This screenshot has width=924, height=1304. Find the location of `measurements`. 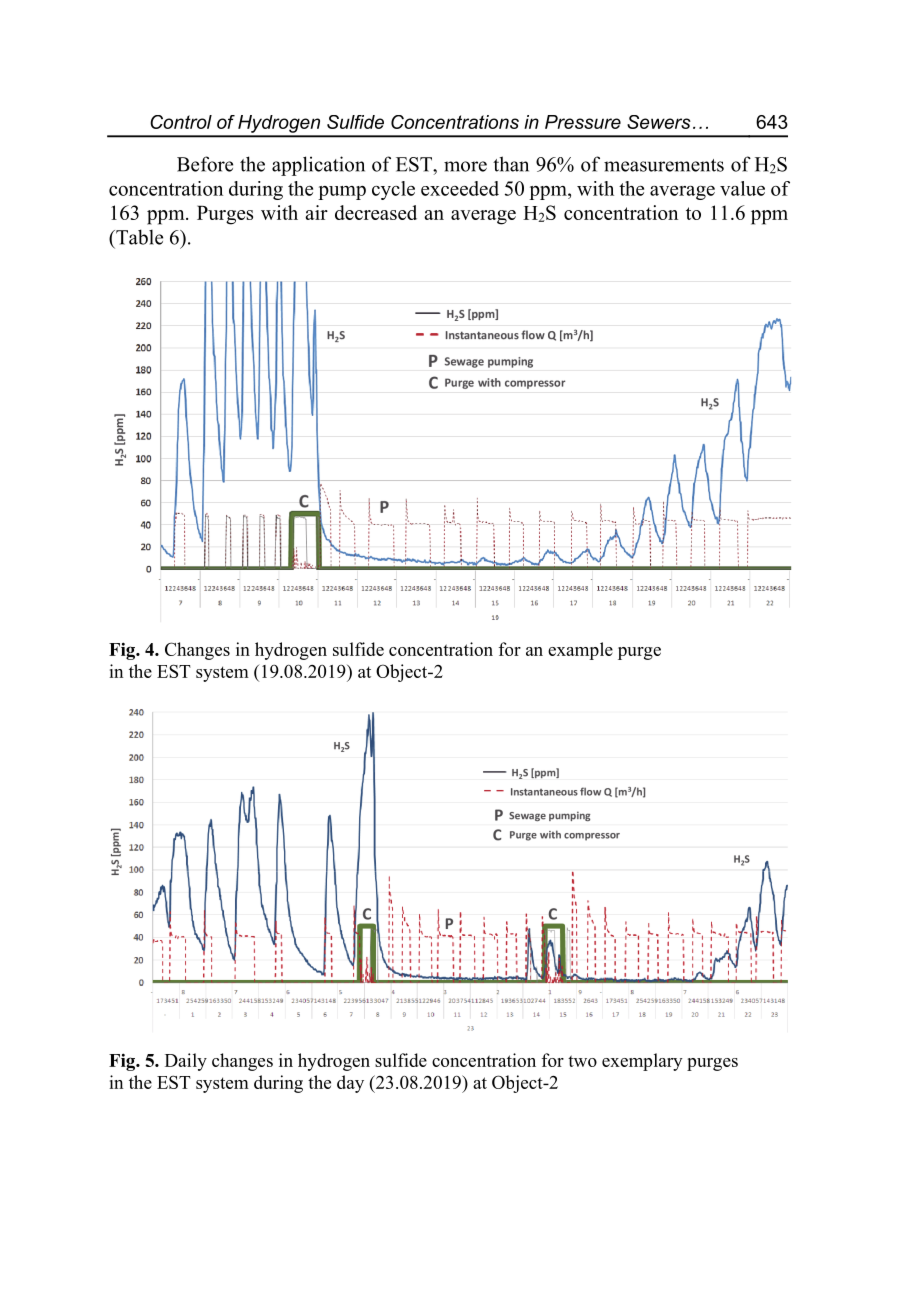

measurements is located at coordinates (664, 165).
